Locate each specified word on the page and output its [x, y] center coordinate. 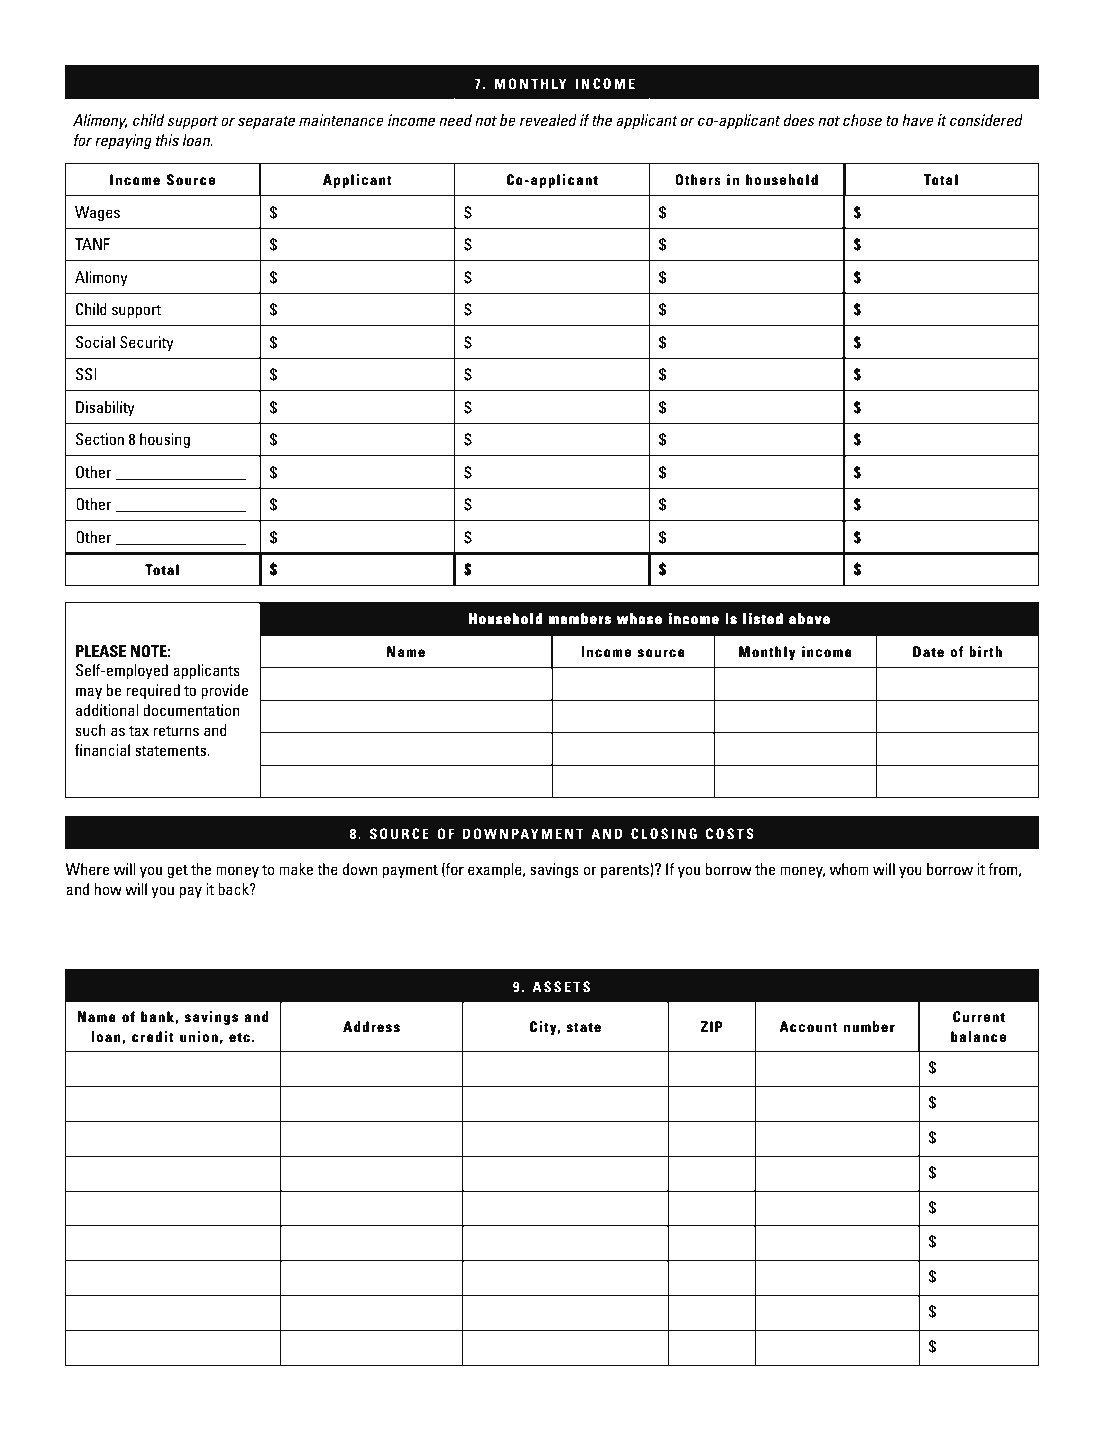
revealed [548, 120]
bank [158, 1017]
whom [849, 869]
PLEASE [101, 651]
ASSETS [561, 986]
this [167, 140]
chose [862, 120]
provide [224, 691]
